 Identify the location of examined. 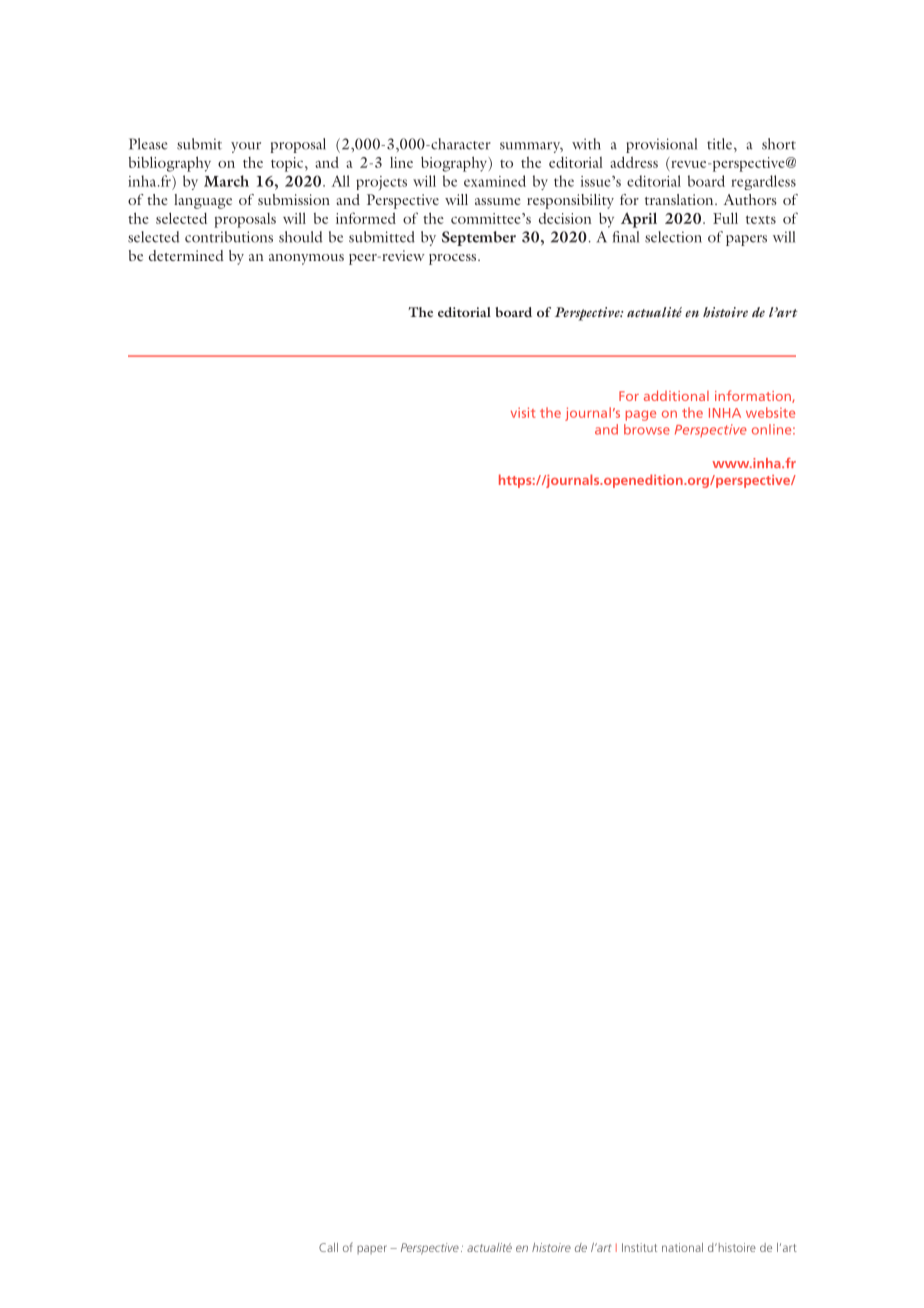
(495, 181).
